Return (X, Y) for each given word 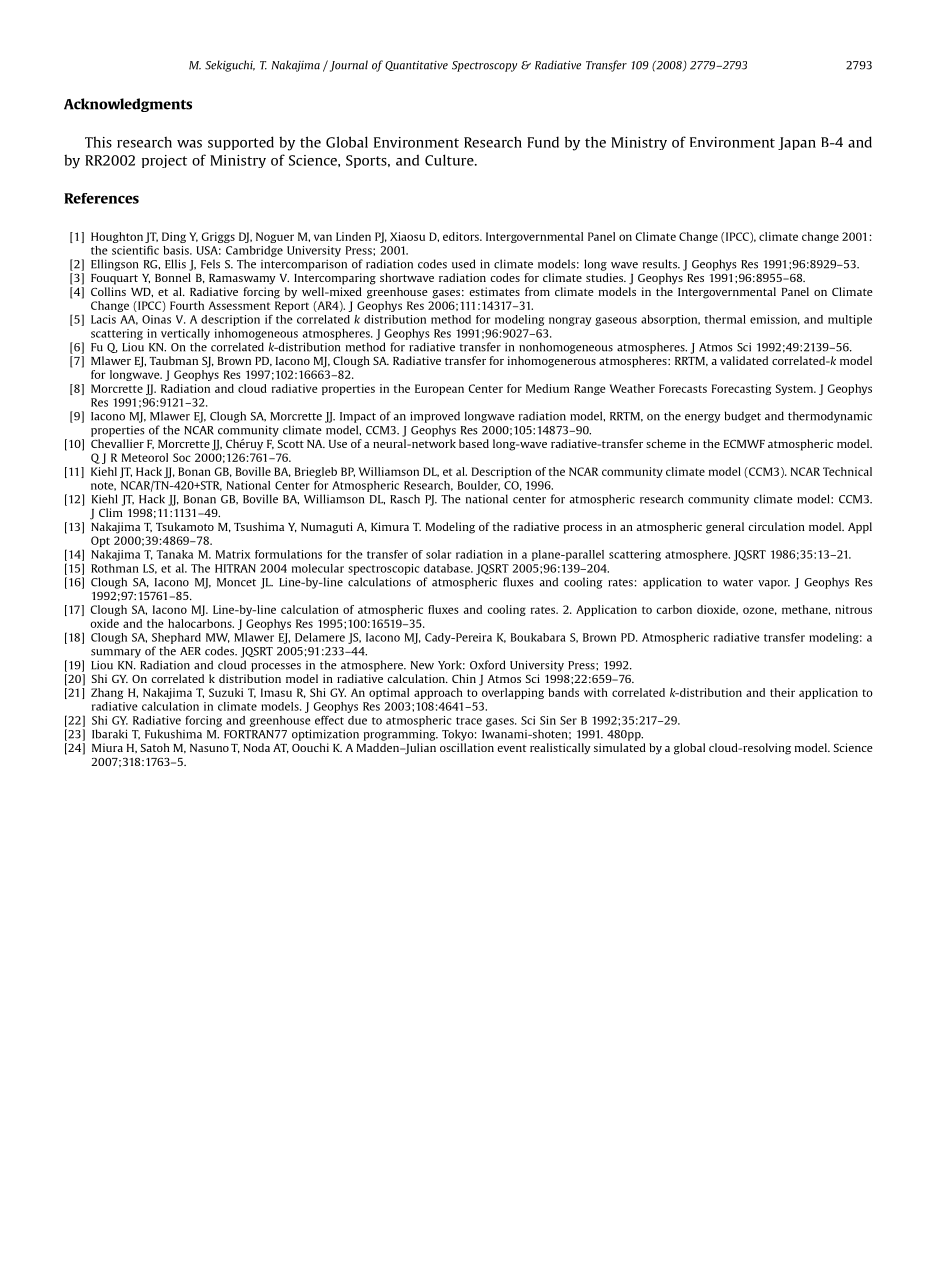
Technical (847, 471)
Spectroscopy (484, 66)
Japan (797, 143)
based (474, 443)
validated (744, 360)
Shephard (176, 638)
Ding (174, 237)
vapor (774, 584)
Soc (182, 457)
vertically (185, 334)
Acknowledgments (128, 105)
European (439, 389)
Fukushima (173, 734)
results (661, 264)
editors (462, 236)
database (448, 568)
